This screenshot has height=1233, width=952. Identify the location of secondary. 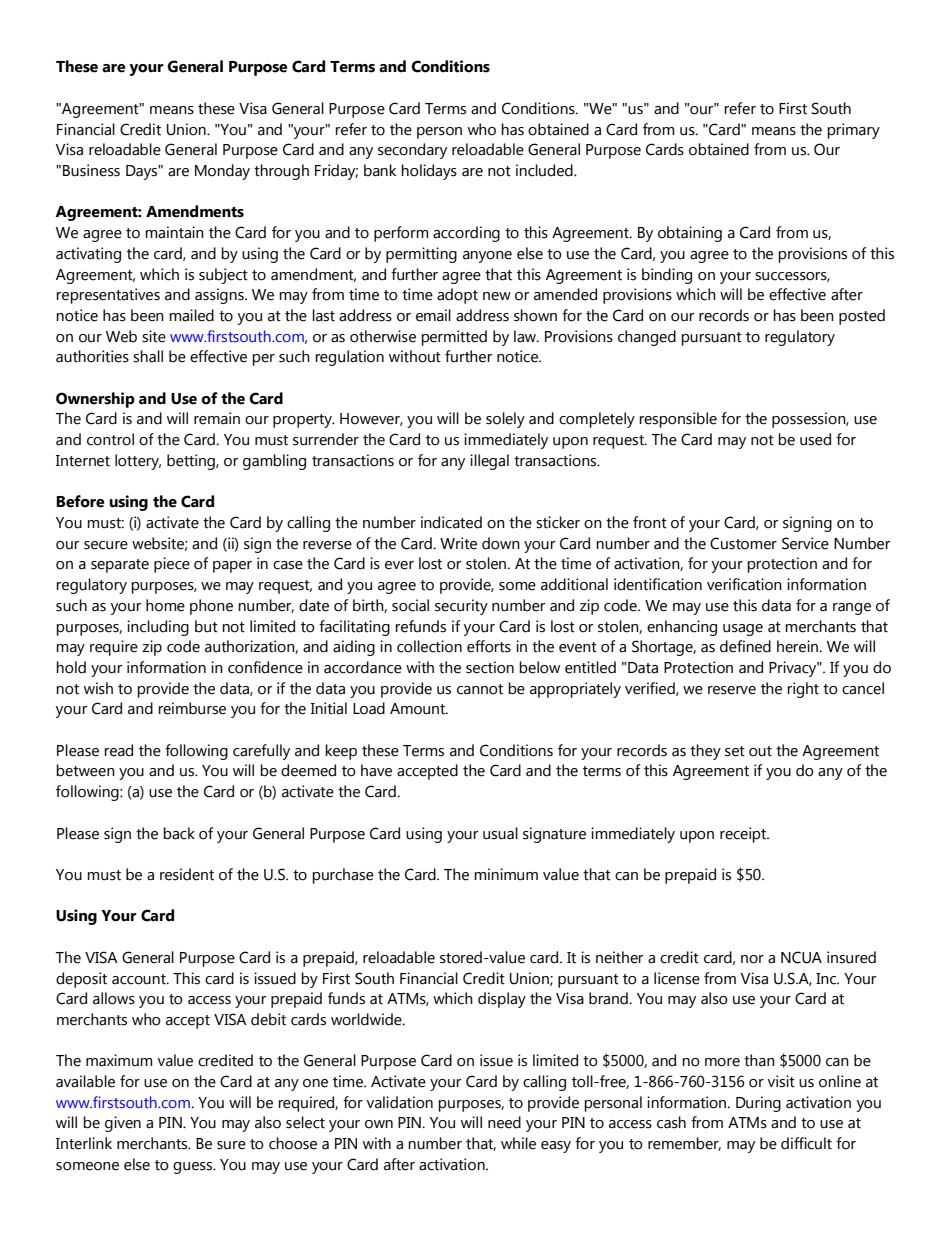
(412, 151).
